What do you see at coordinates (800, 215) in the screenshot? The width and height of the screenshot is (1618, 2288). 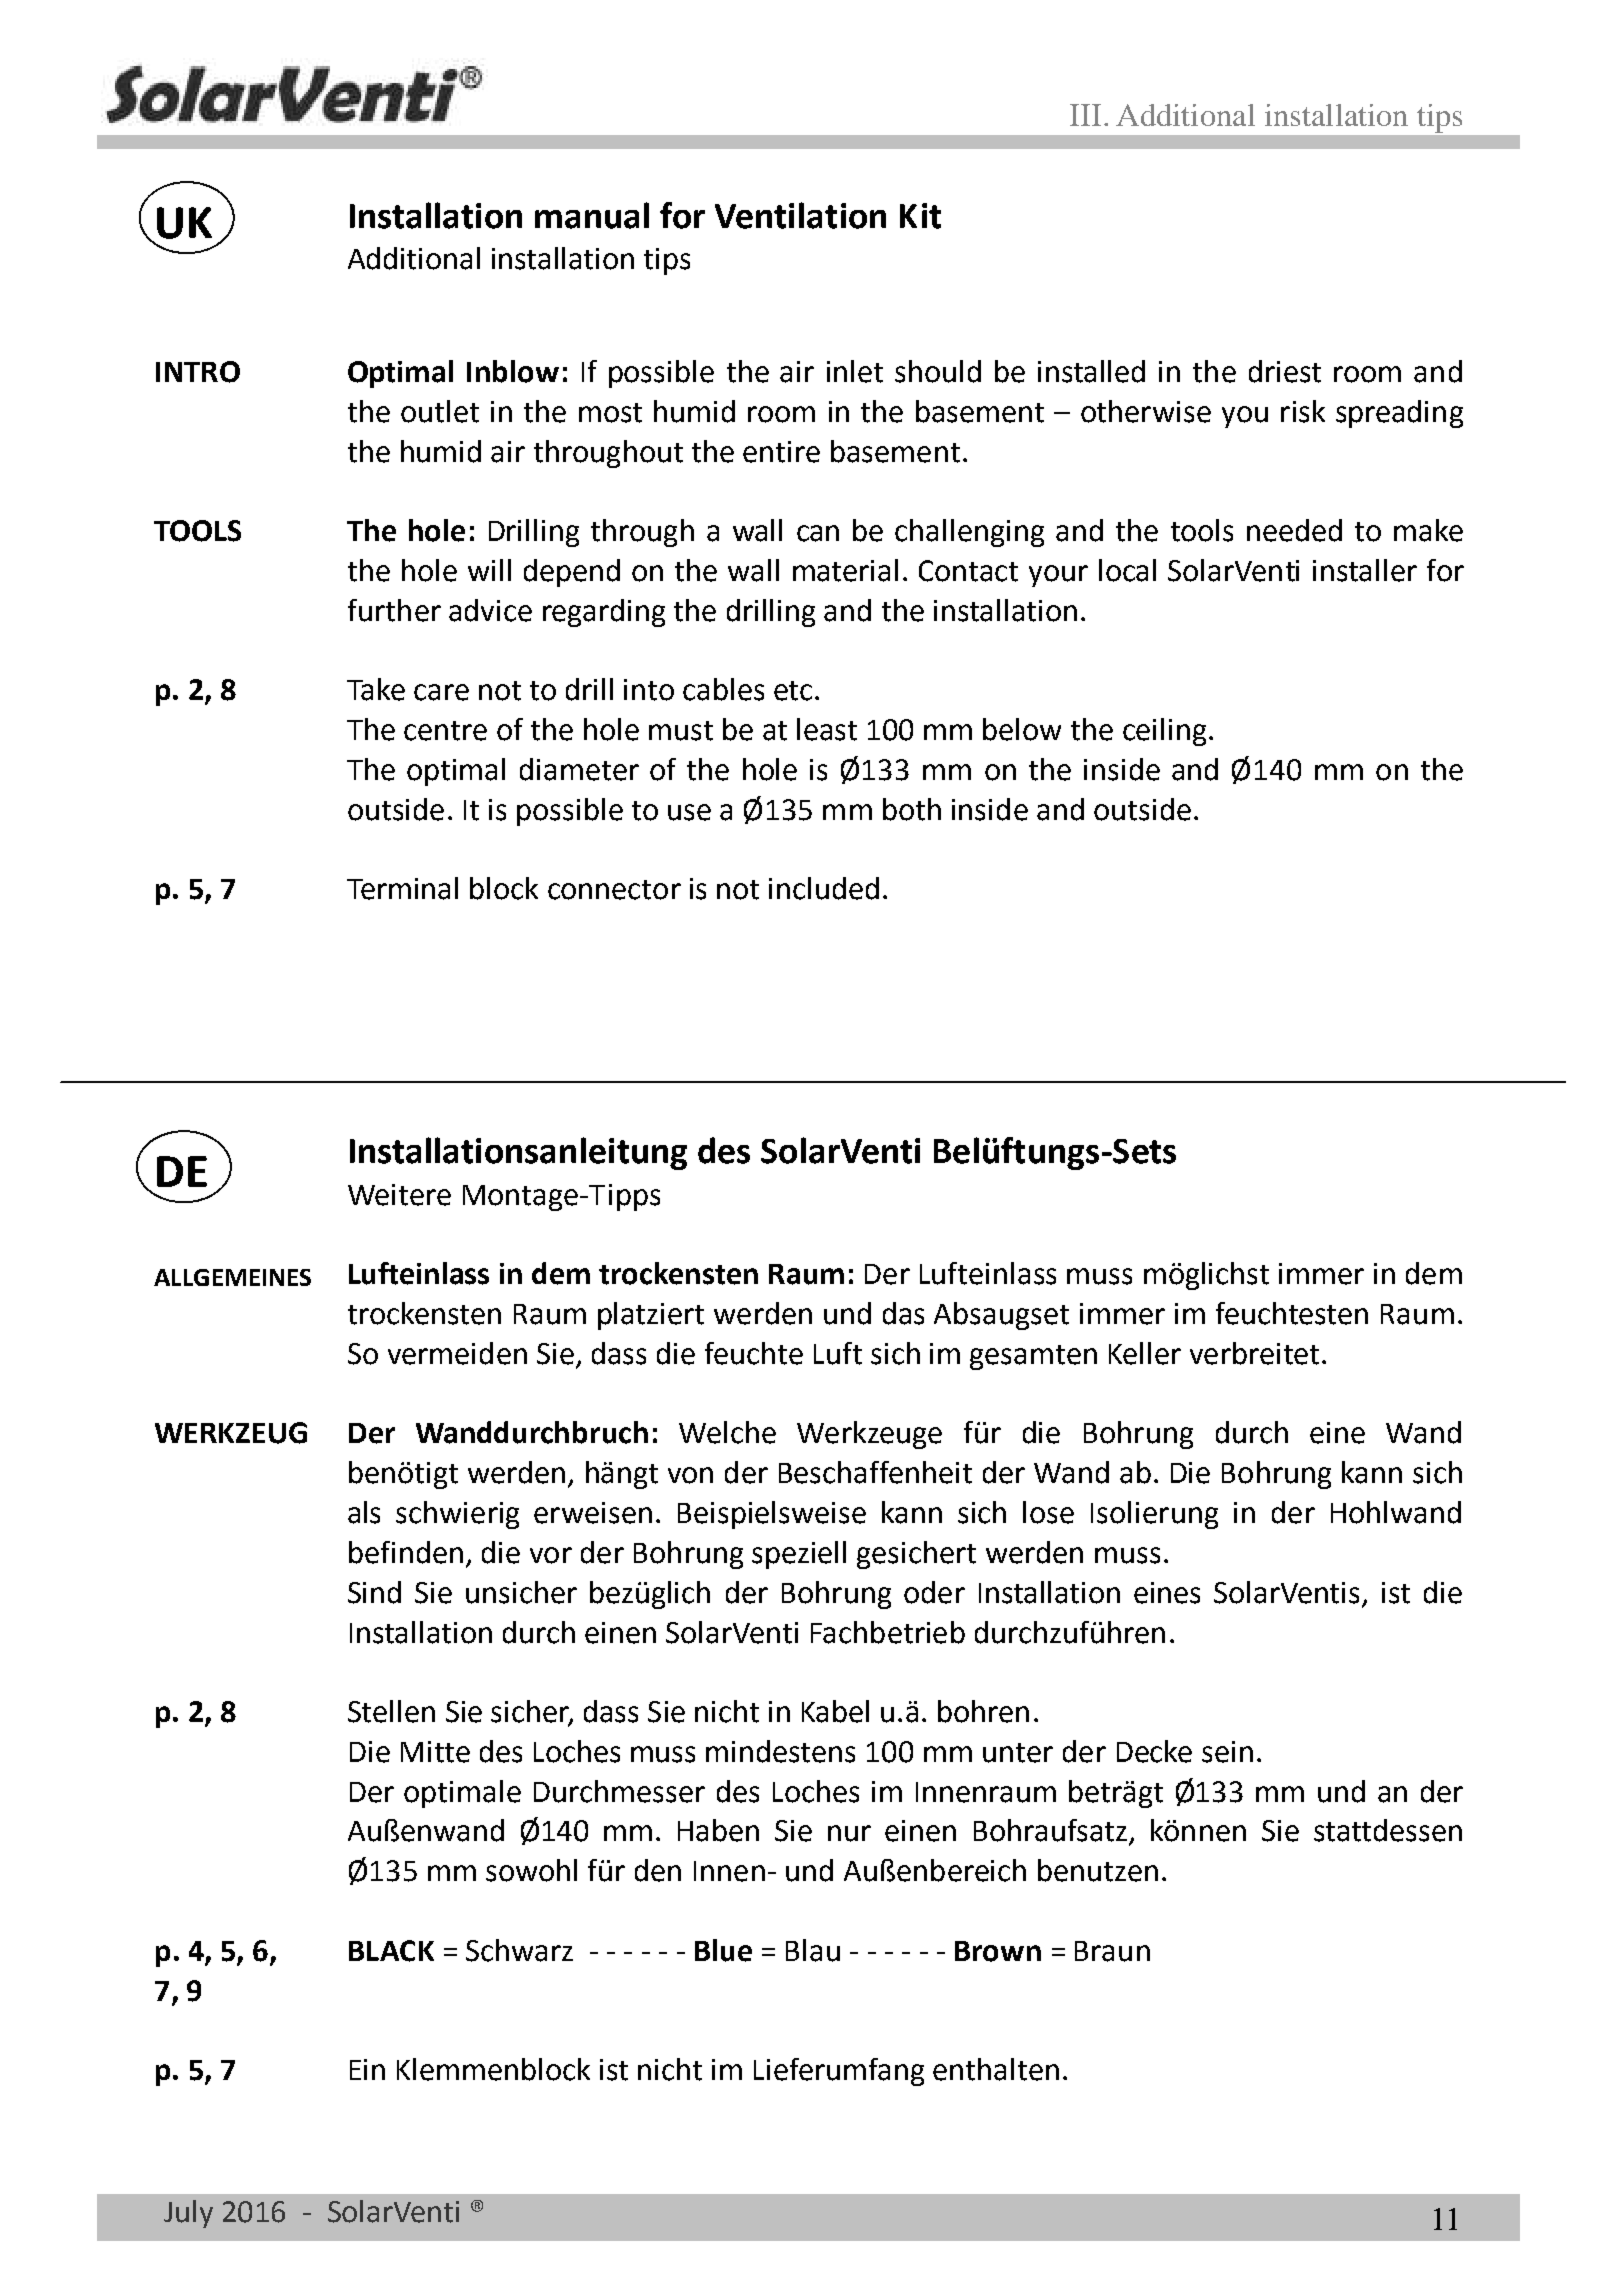 I see `Ventilation` at bounding box center [800, 215].
